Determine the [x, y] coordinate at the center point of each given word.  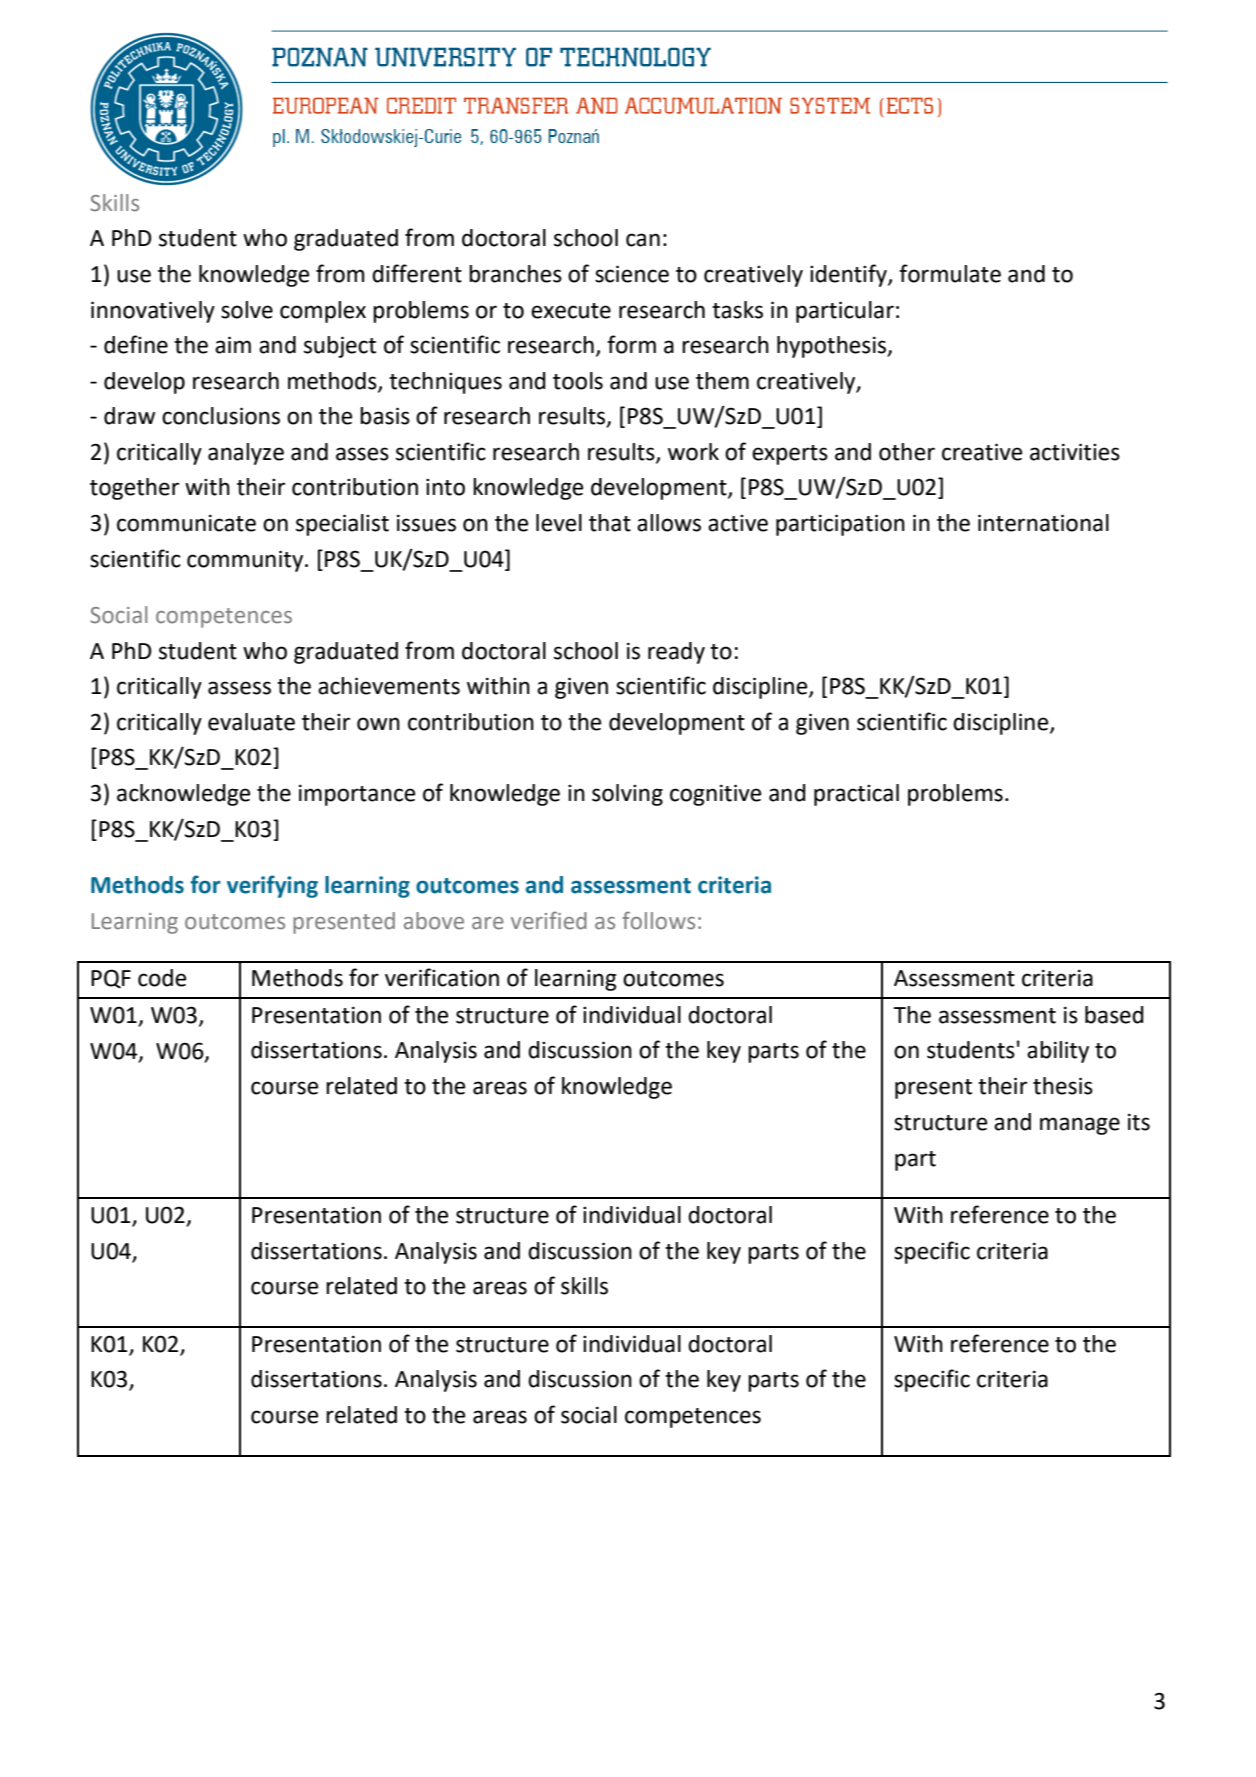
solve [247, 310]
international [1043, 523]
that [610, 523]
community [246, 561]
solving [627, 795]
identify [849, 275]
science [632, 274]
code [162, 978]
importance [357, 795]
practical [856, 795]
